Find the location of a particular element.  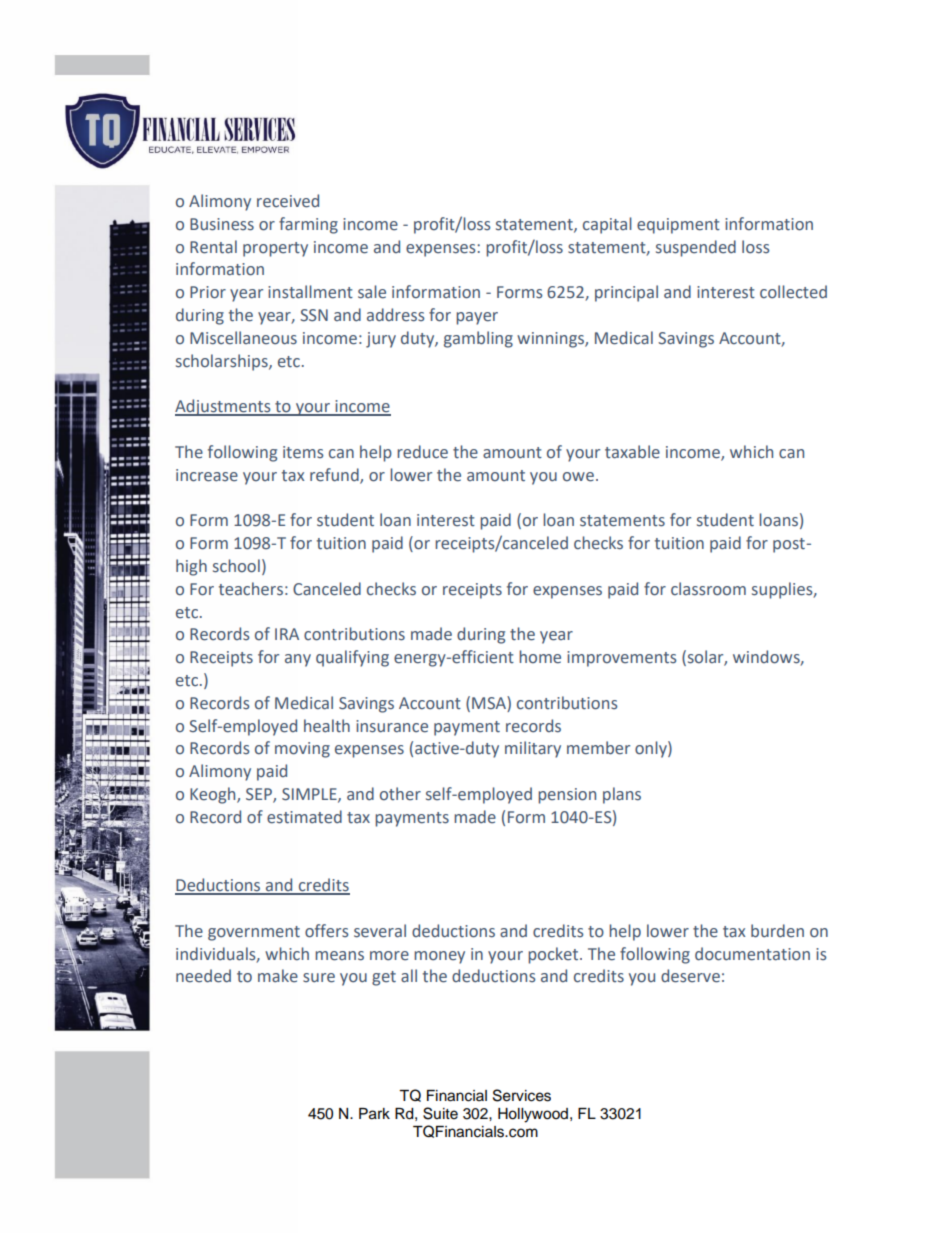

suspended is located at coordinates (696, 248).
